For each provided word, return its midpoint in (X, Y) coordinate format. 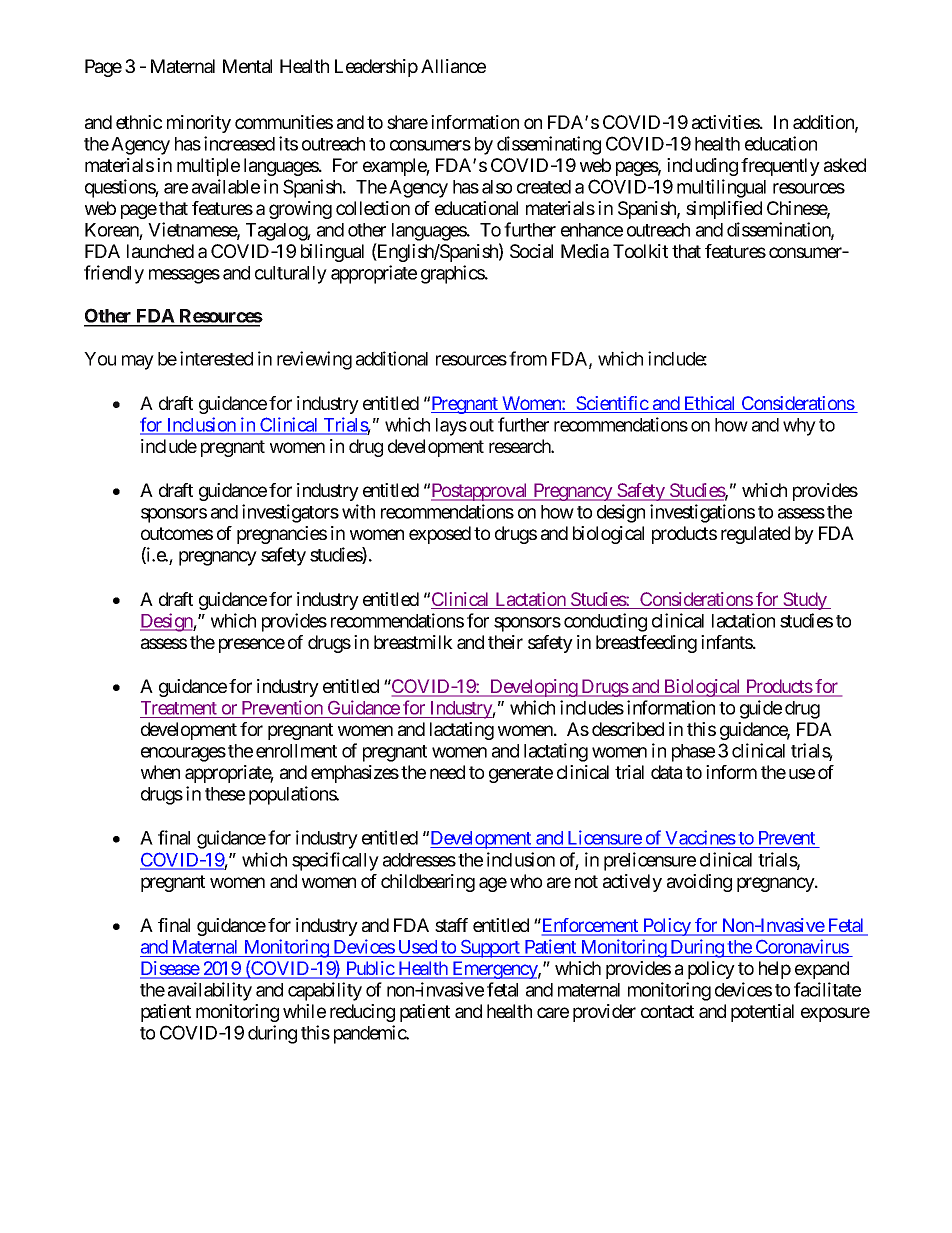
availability (210, 991)
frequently (780, 167)
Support (490, 949)
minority (199, 124)
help (775, 970)
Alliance (453, 66)
